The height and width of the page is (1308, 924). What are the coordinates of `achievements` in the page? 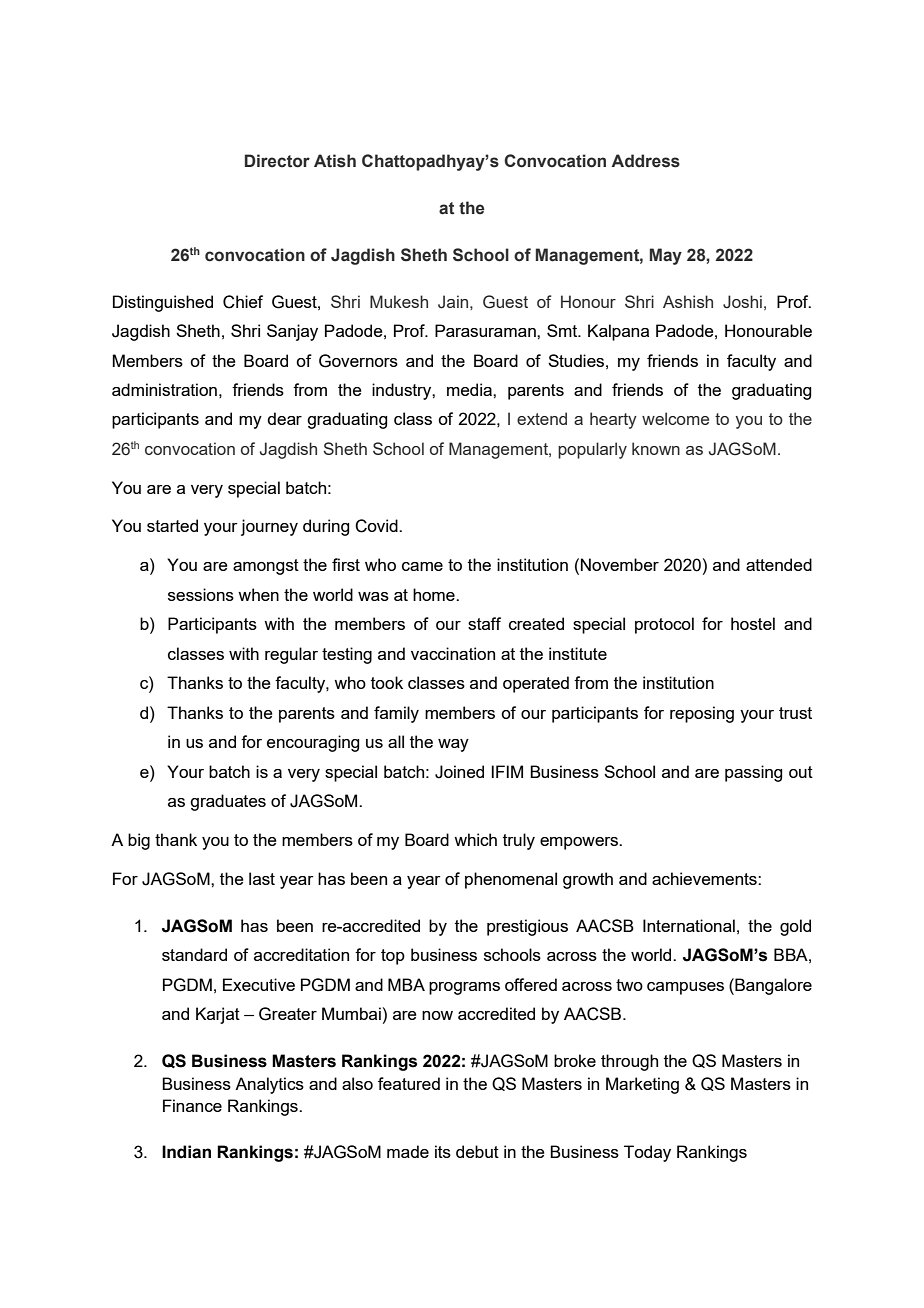 It's located at (705, 878).
